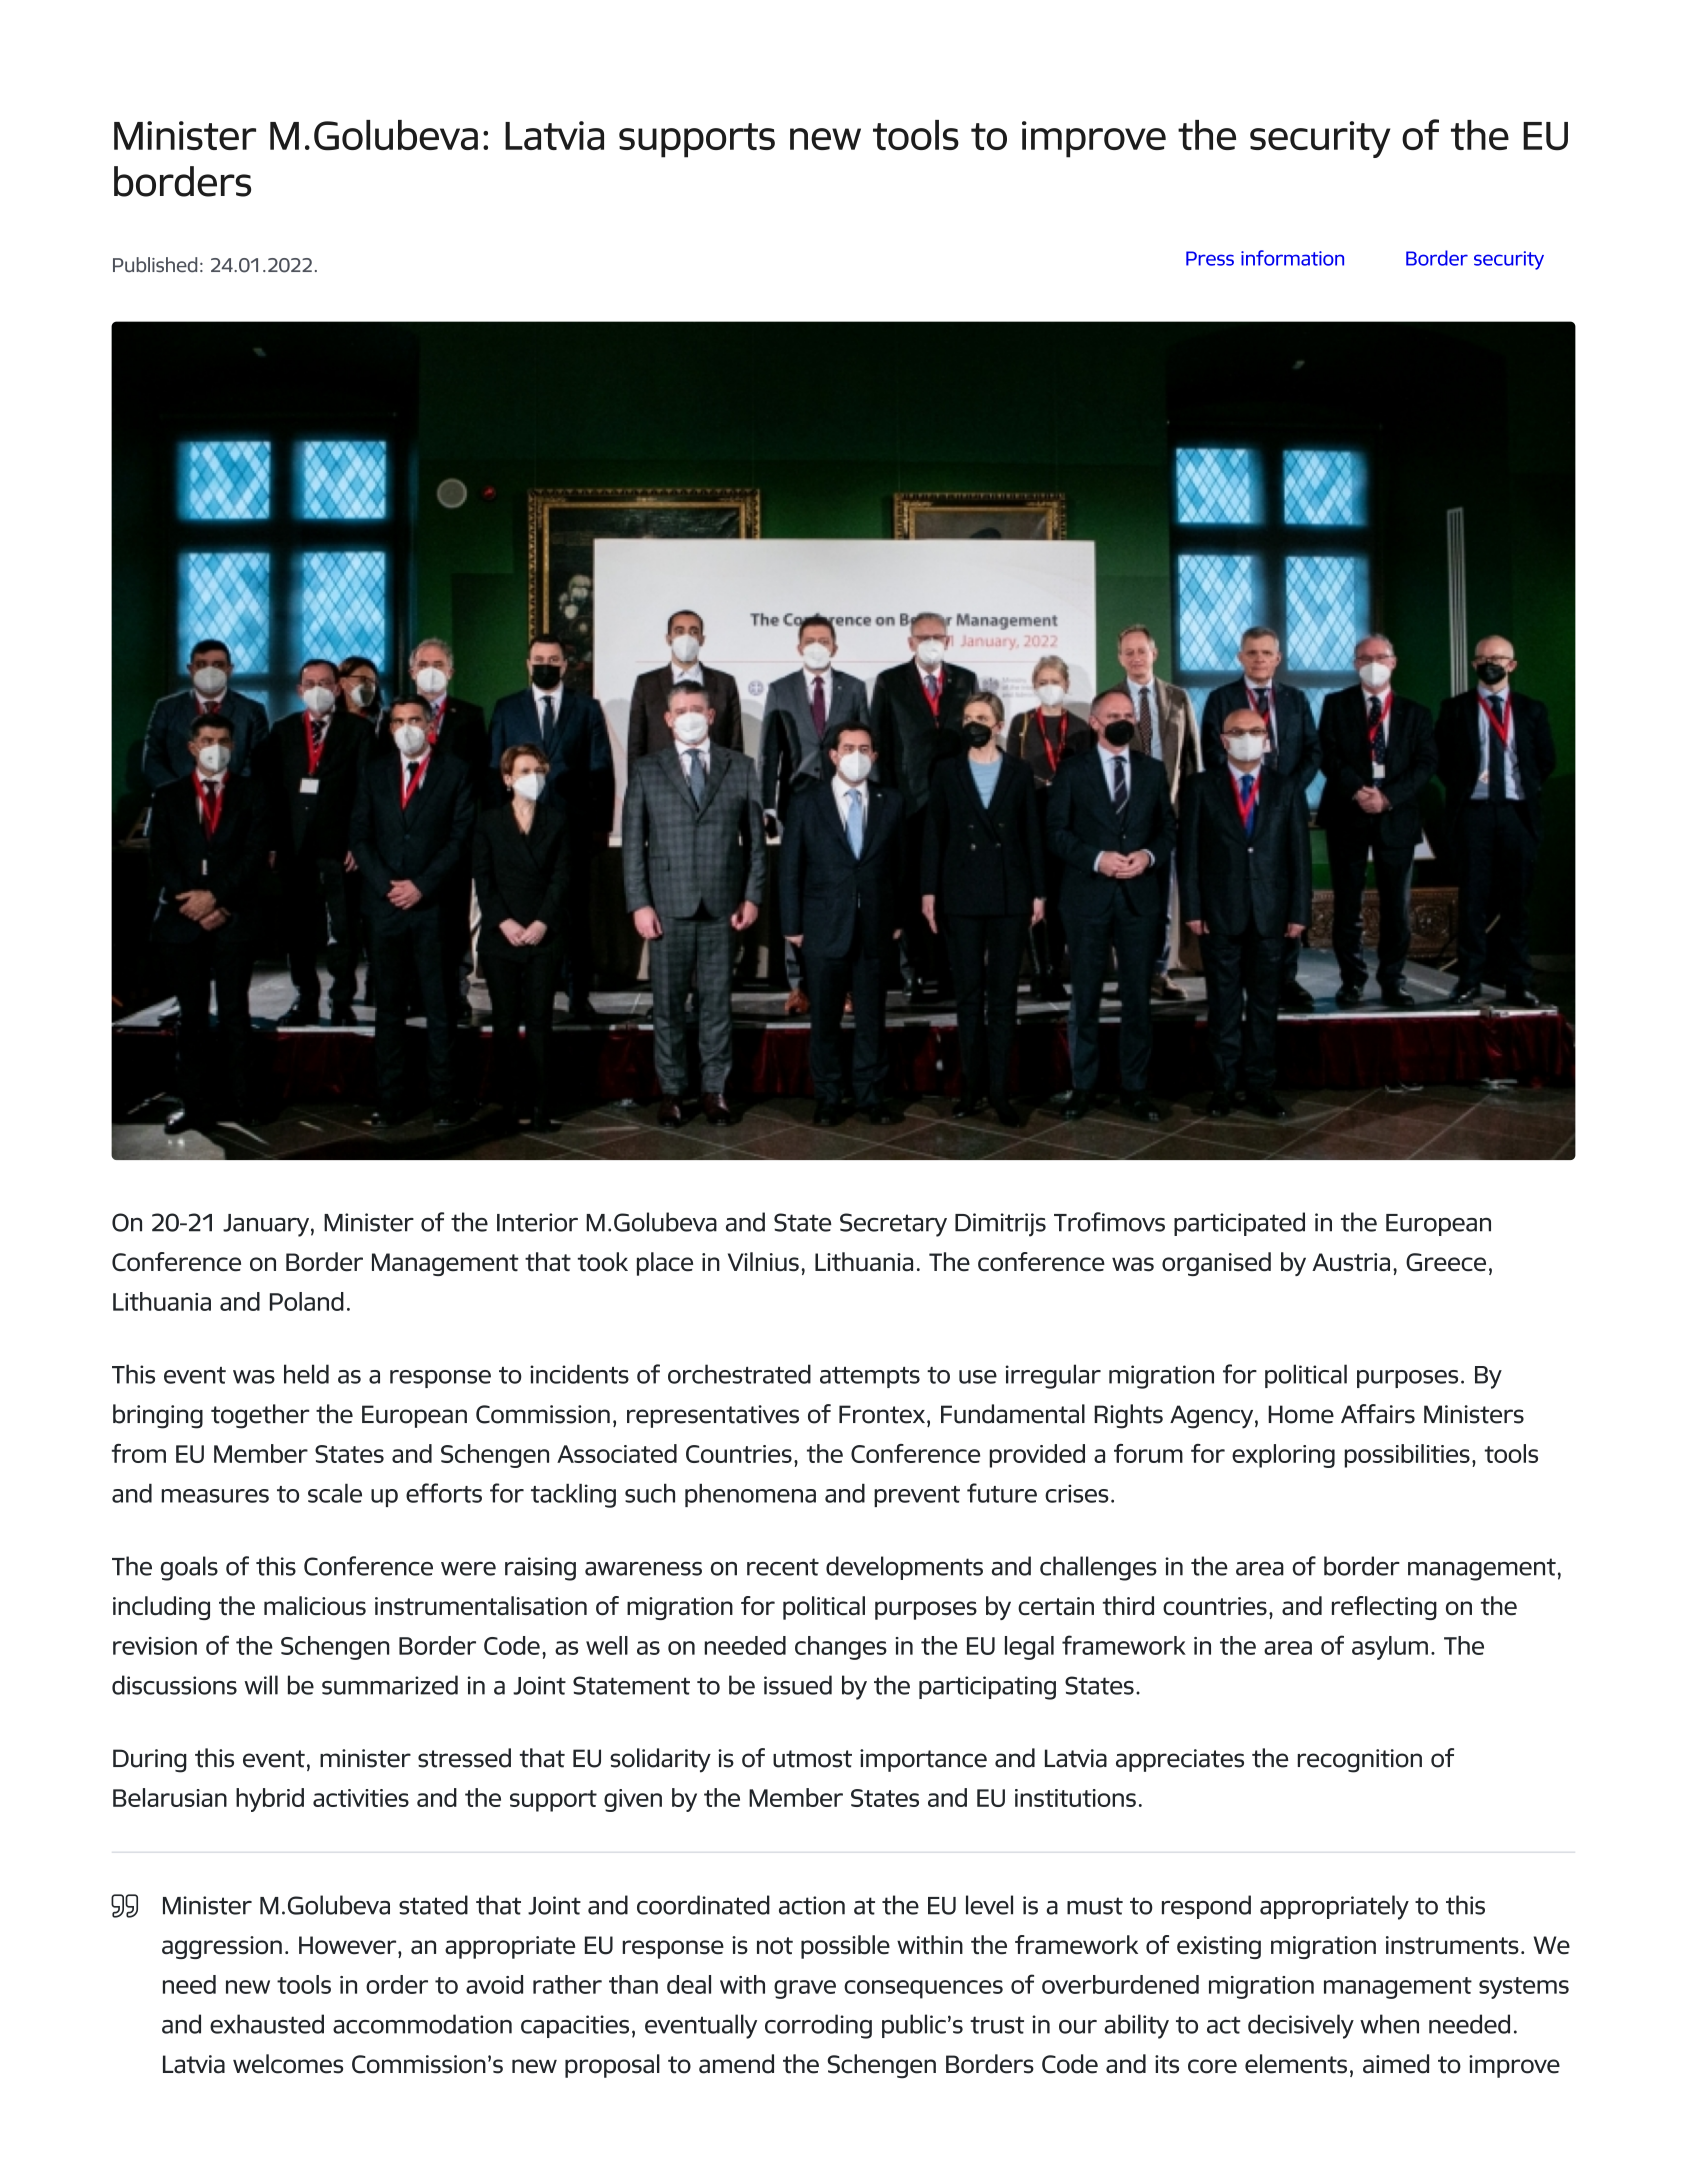 The height and width of the image is (2183, 1687). Describe the element at coordinates (893, 1225) in the image. I see `Secretary` at that location.
